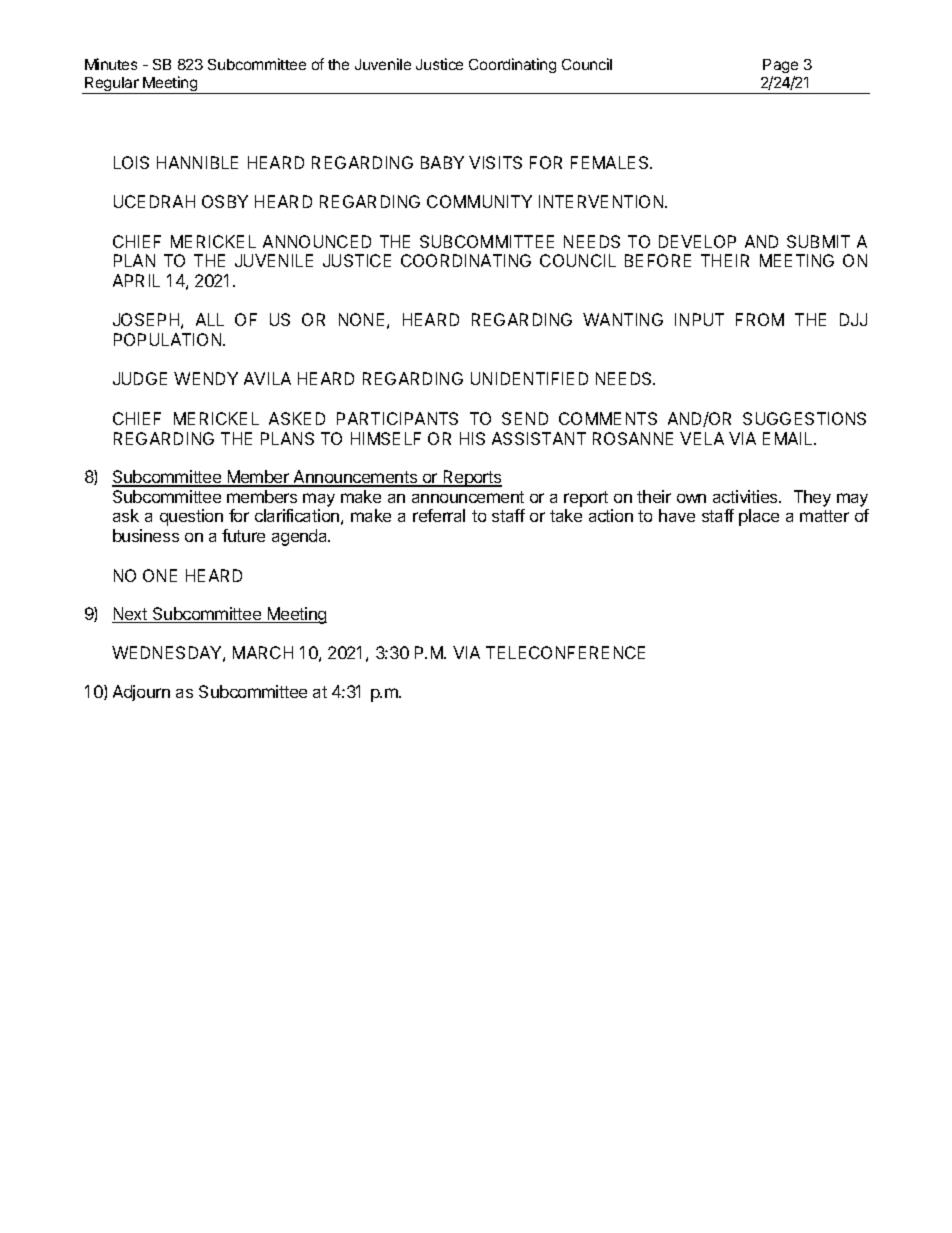 The height and width of the screenshot is (1233, 952). I want to click on BABY, so click(442, 162).
